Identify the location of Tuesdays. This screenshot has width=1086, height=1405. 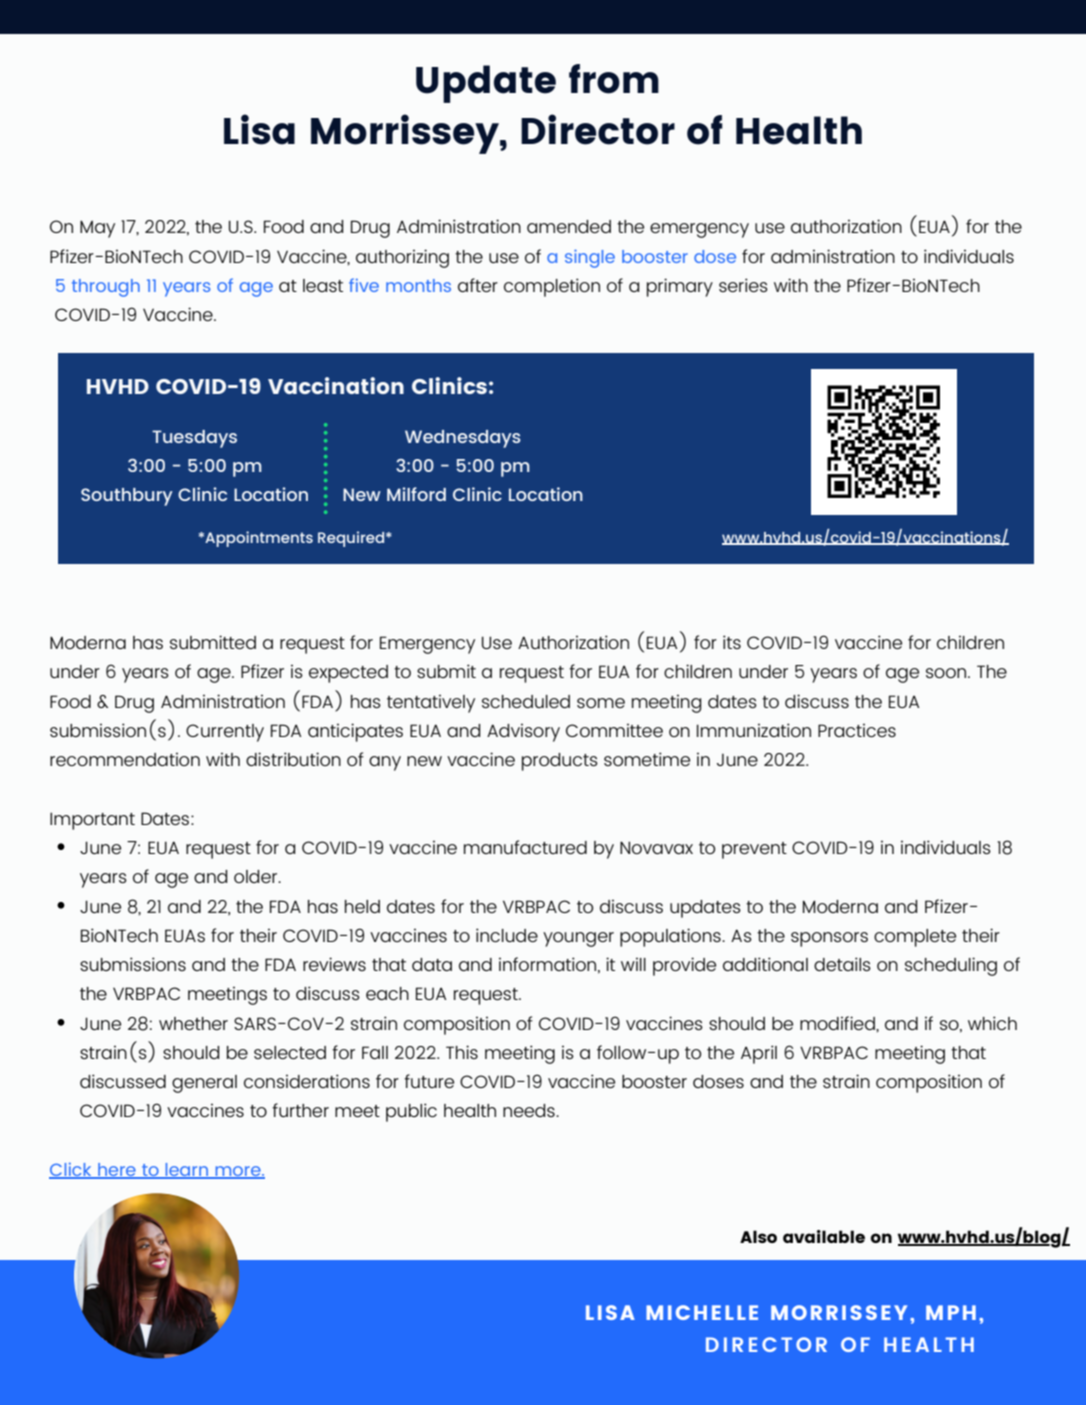
(194, 439).
